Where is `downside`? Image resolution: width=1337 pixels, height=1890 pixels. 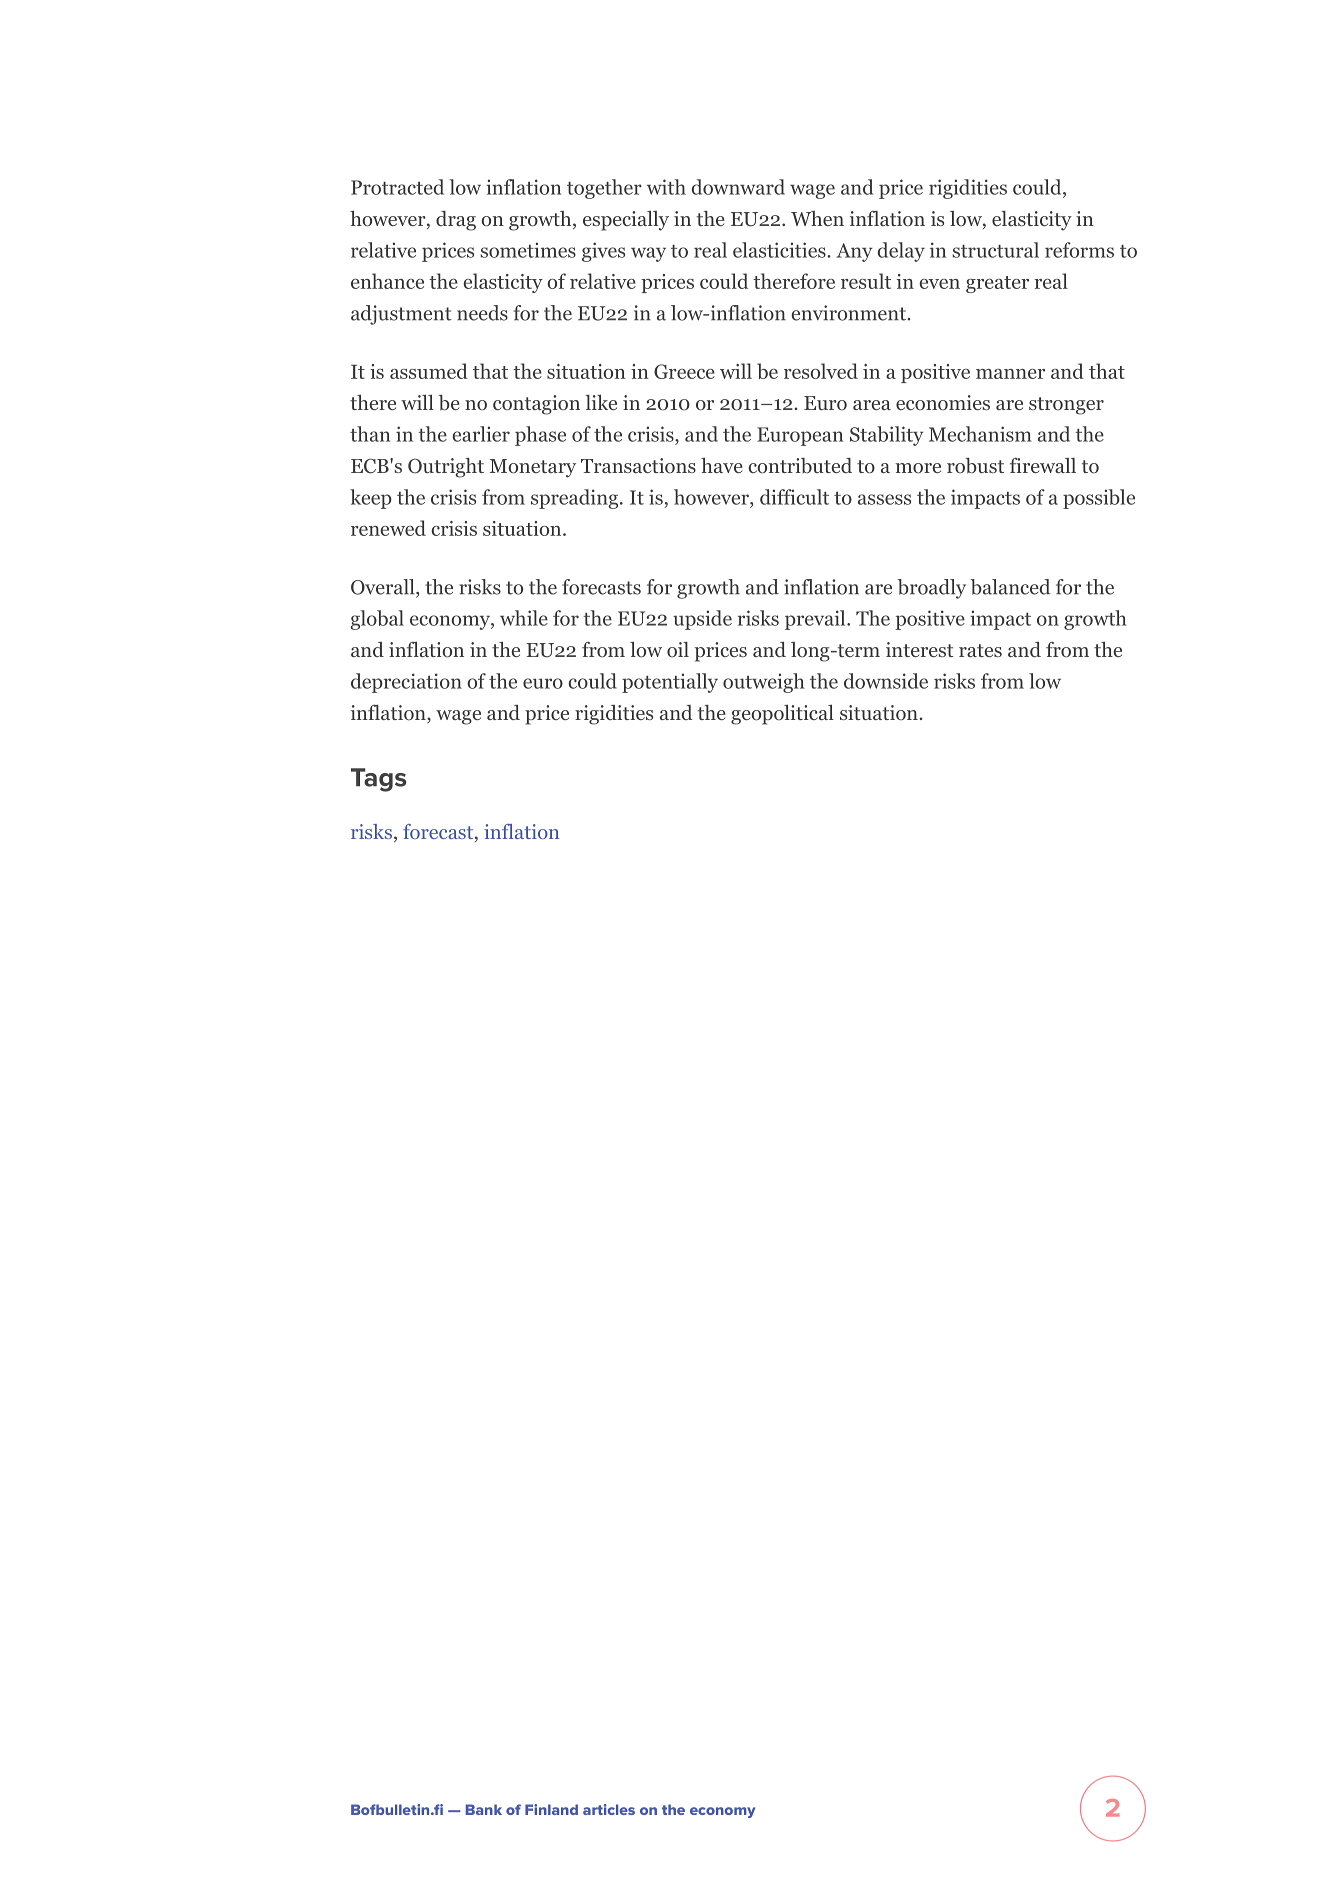
downside is located at coordinates (886, 681).
